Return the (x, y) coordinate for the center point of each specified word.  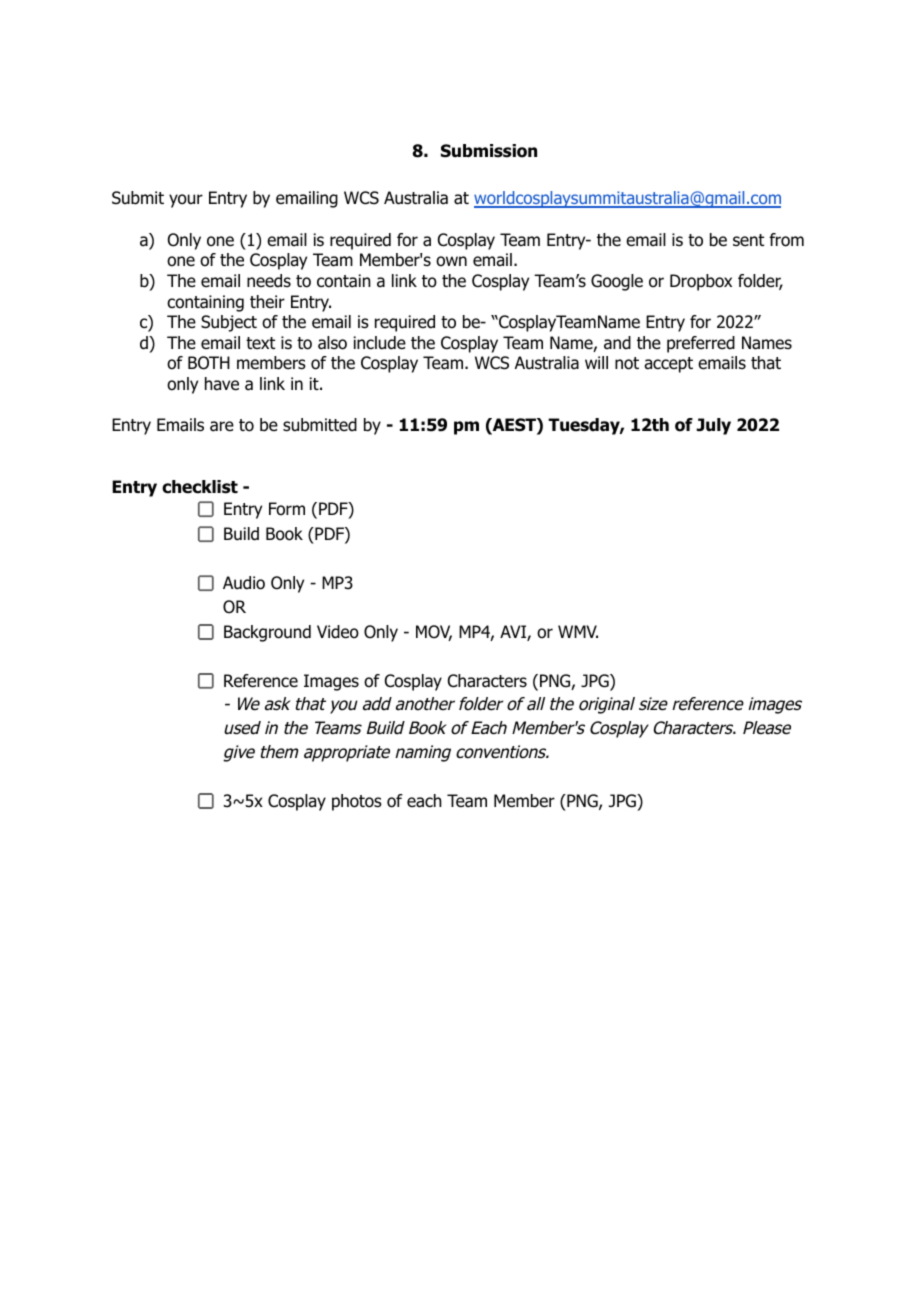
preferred (701, 344)
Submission (489, 151)
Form (287, 509)
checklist (200, 487)
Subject (229, 323)
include (379, 343)
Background (267, 633)
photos (357, 802)
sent (748, 240)
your (186, 201)
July (713, 426)
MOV (434, 633)
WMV (578, 631)
